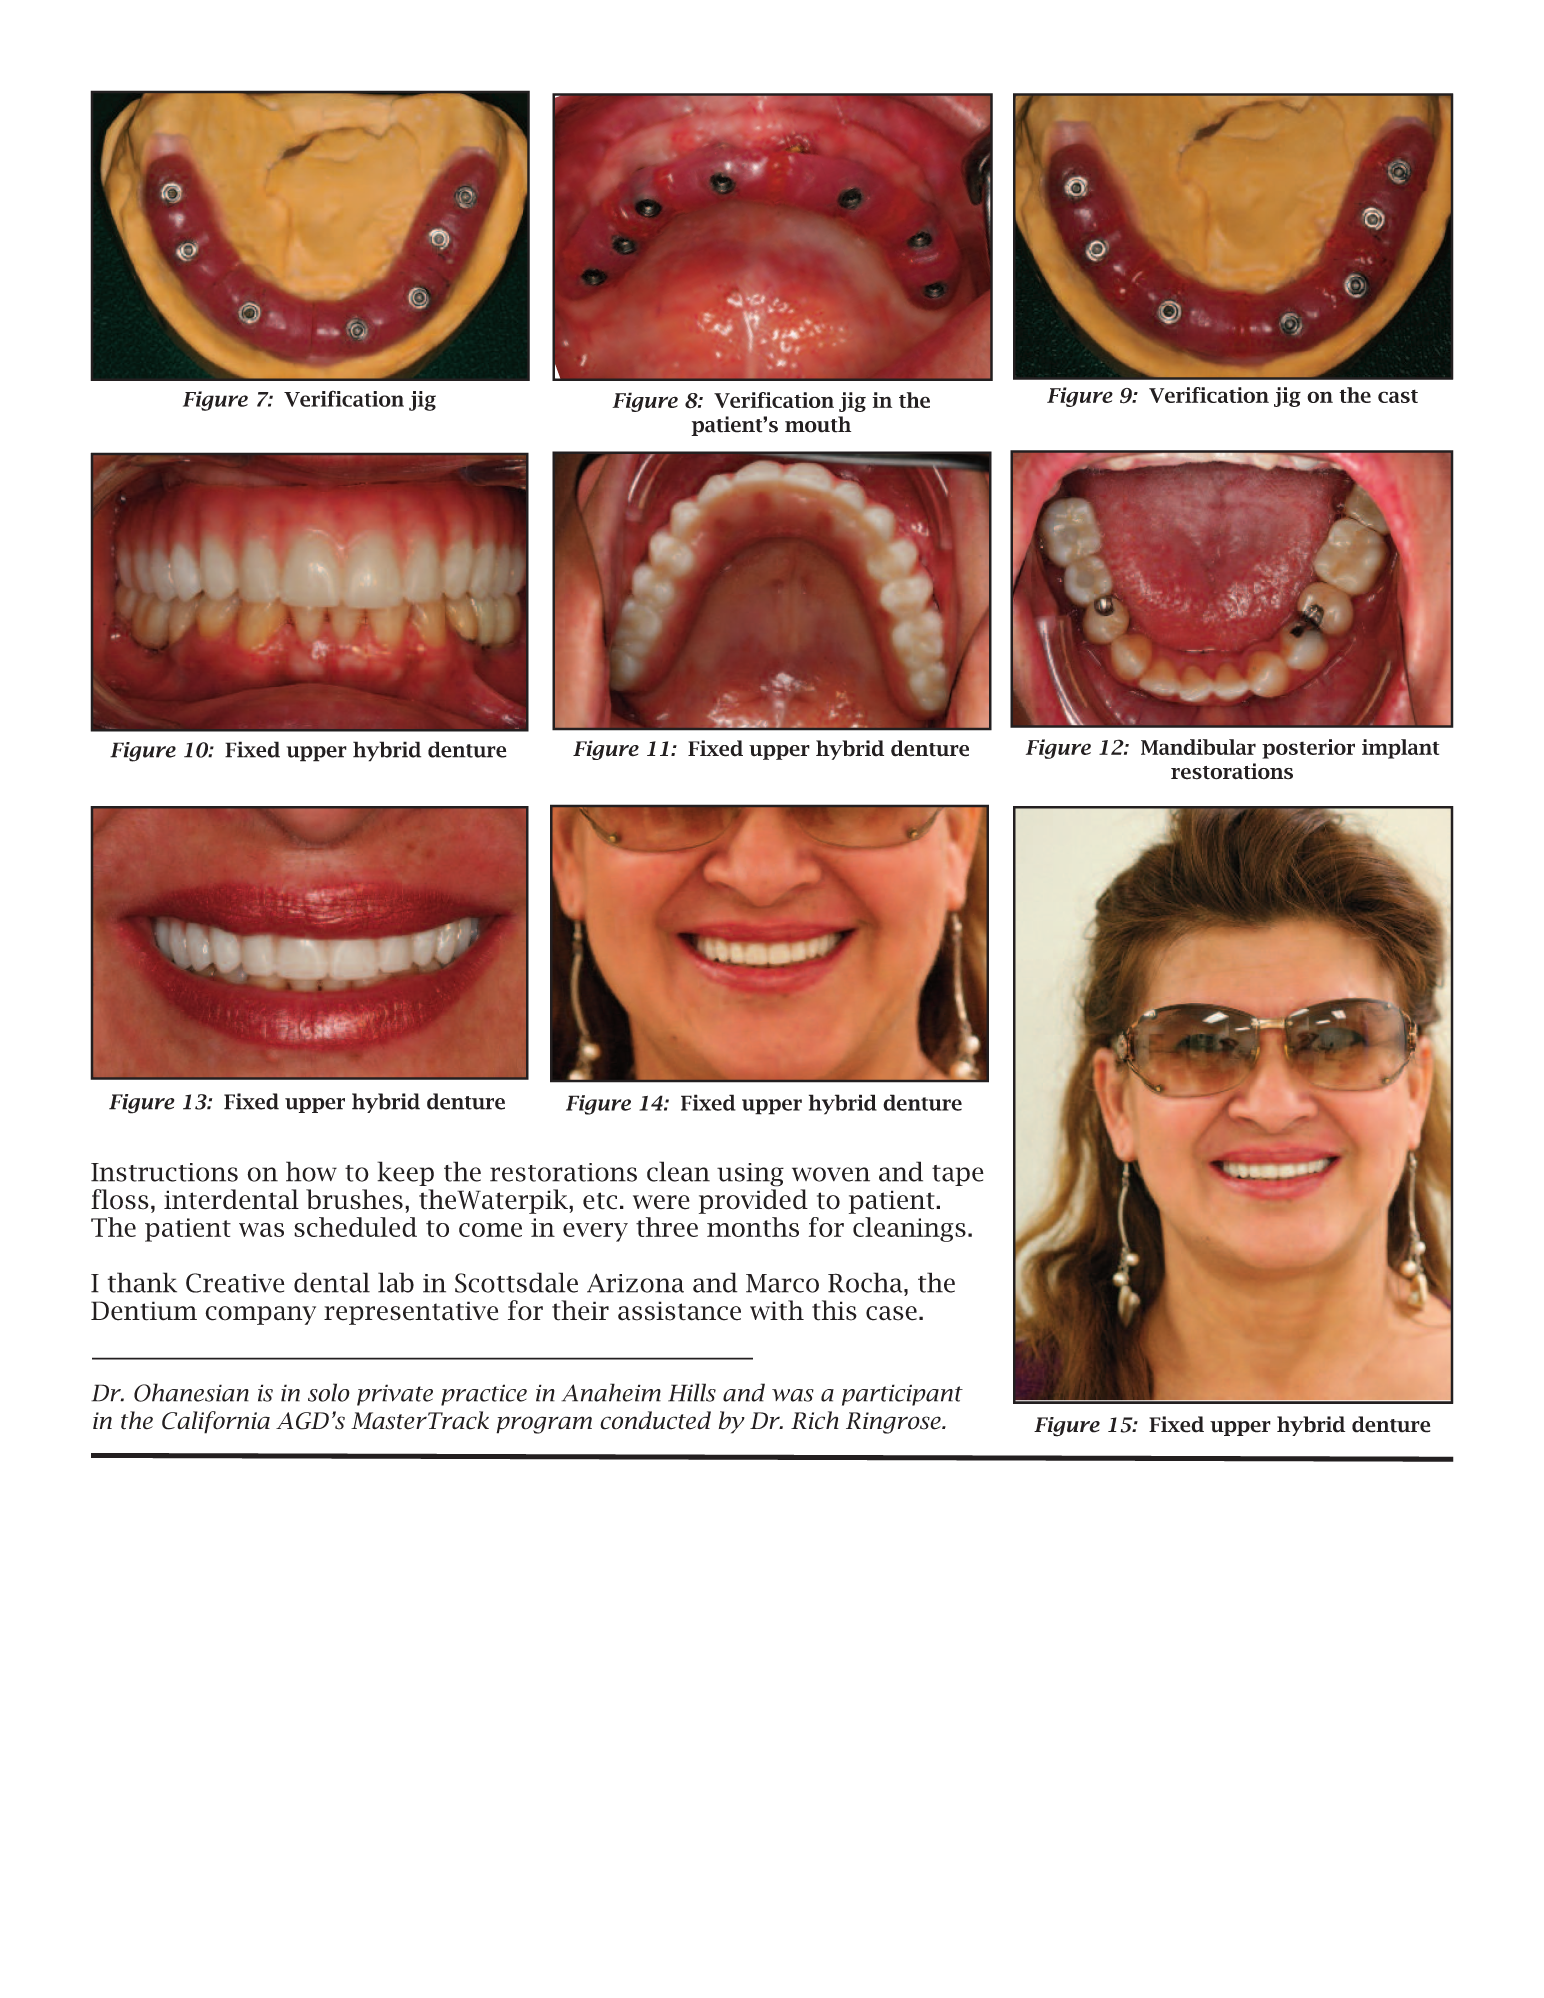  What do you see at coordinates (866, 1282) in the image?
I see `Rocha` at bounding box center [866, 1282].
